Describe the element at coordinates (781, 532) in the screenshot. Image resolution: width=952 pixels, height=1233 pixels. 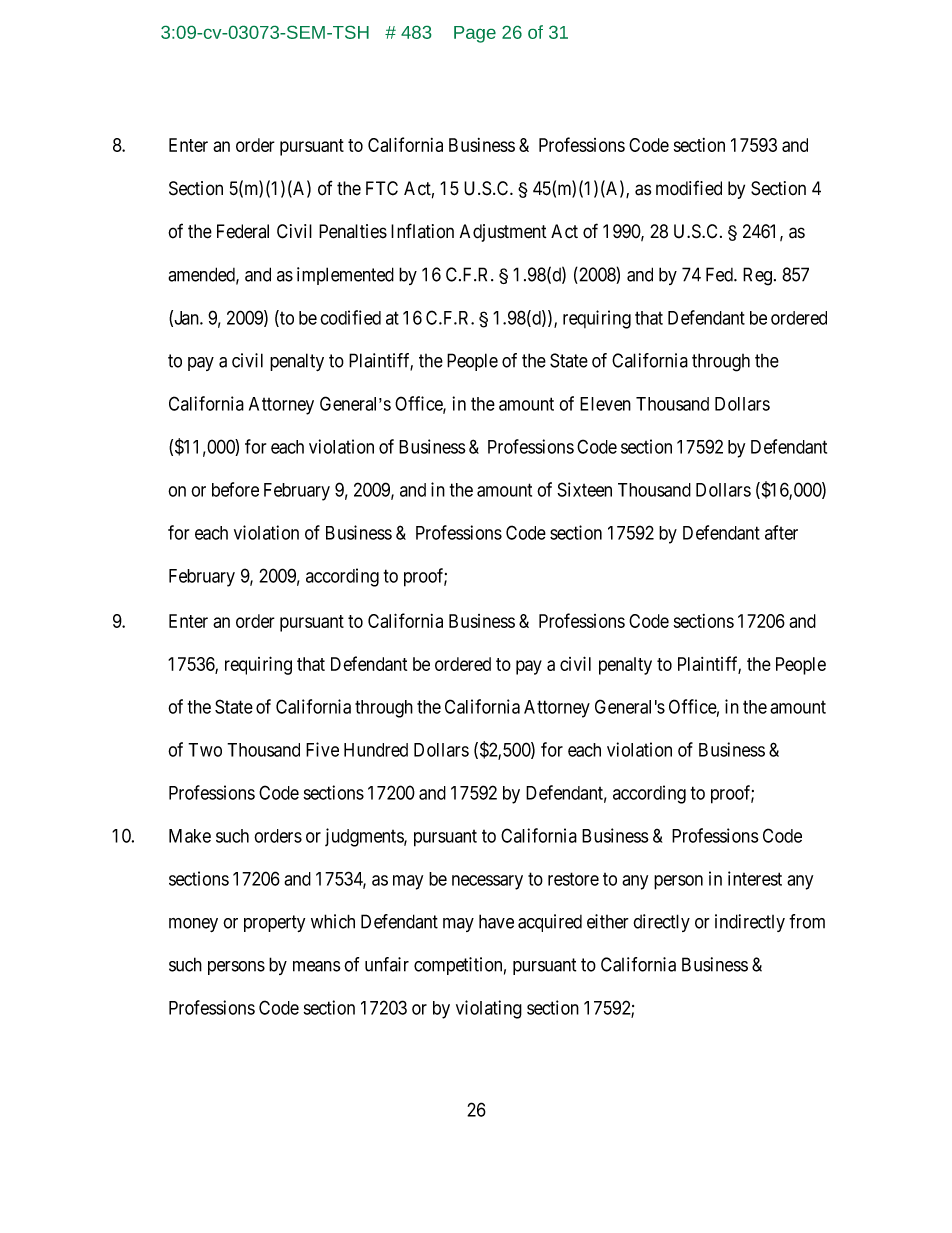
I see `after` at that location.
